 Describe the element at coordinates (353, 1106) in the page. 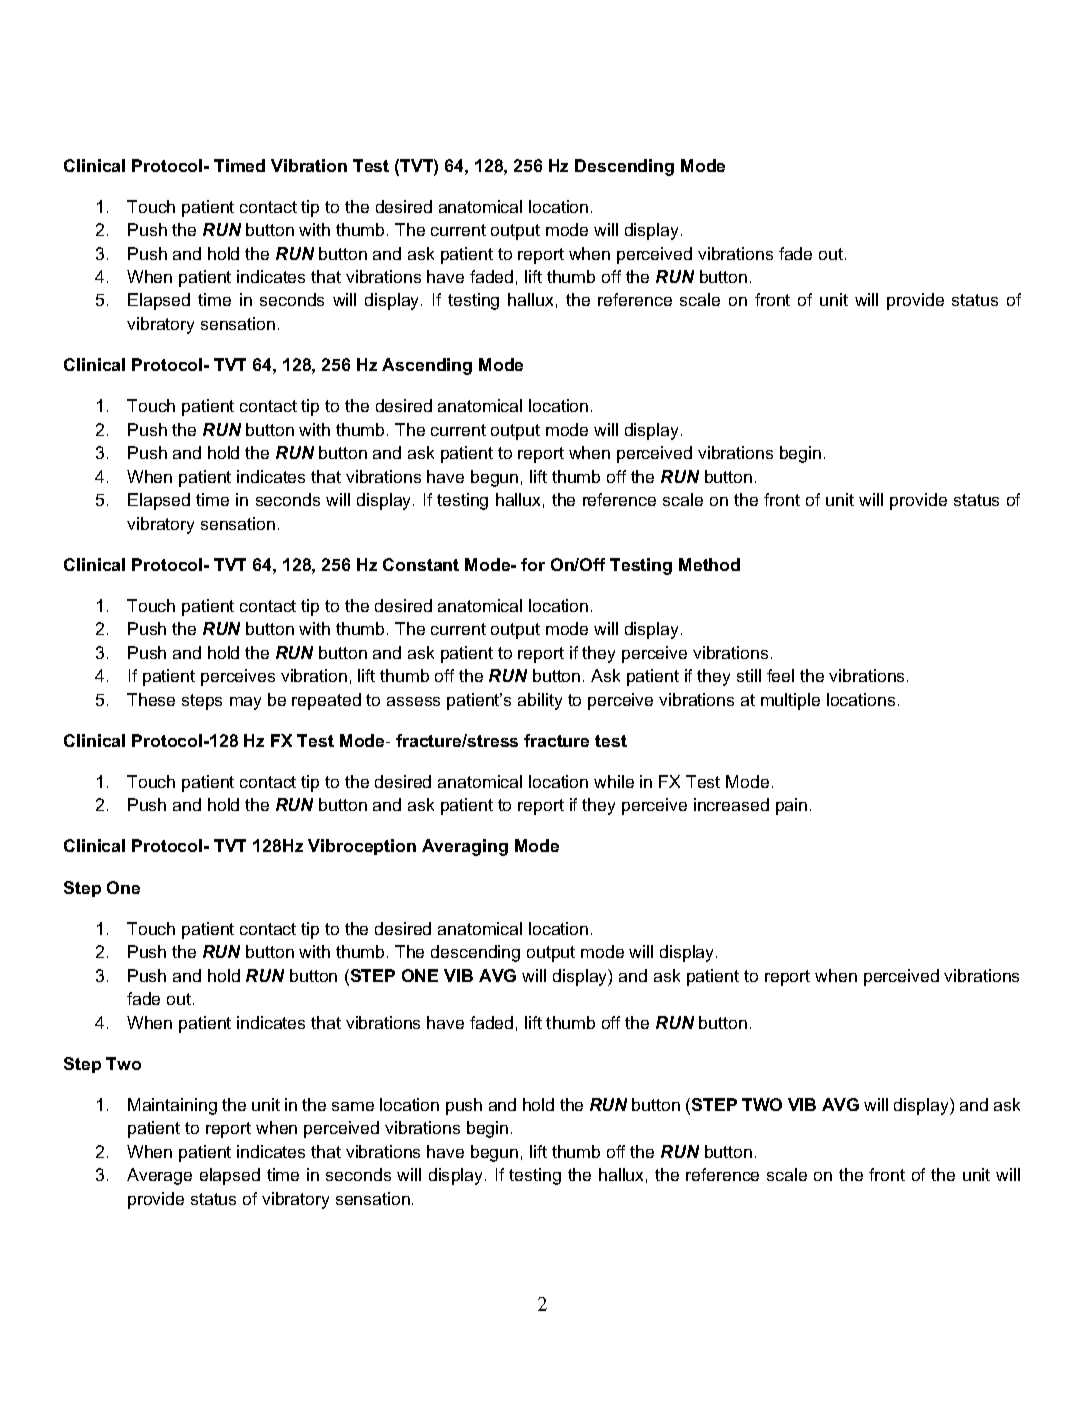

I see `same` at that location.
